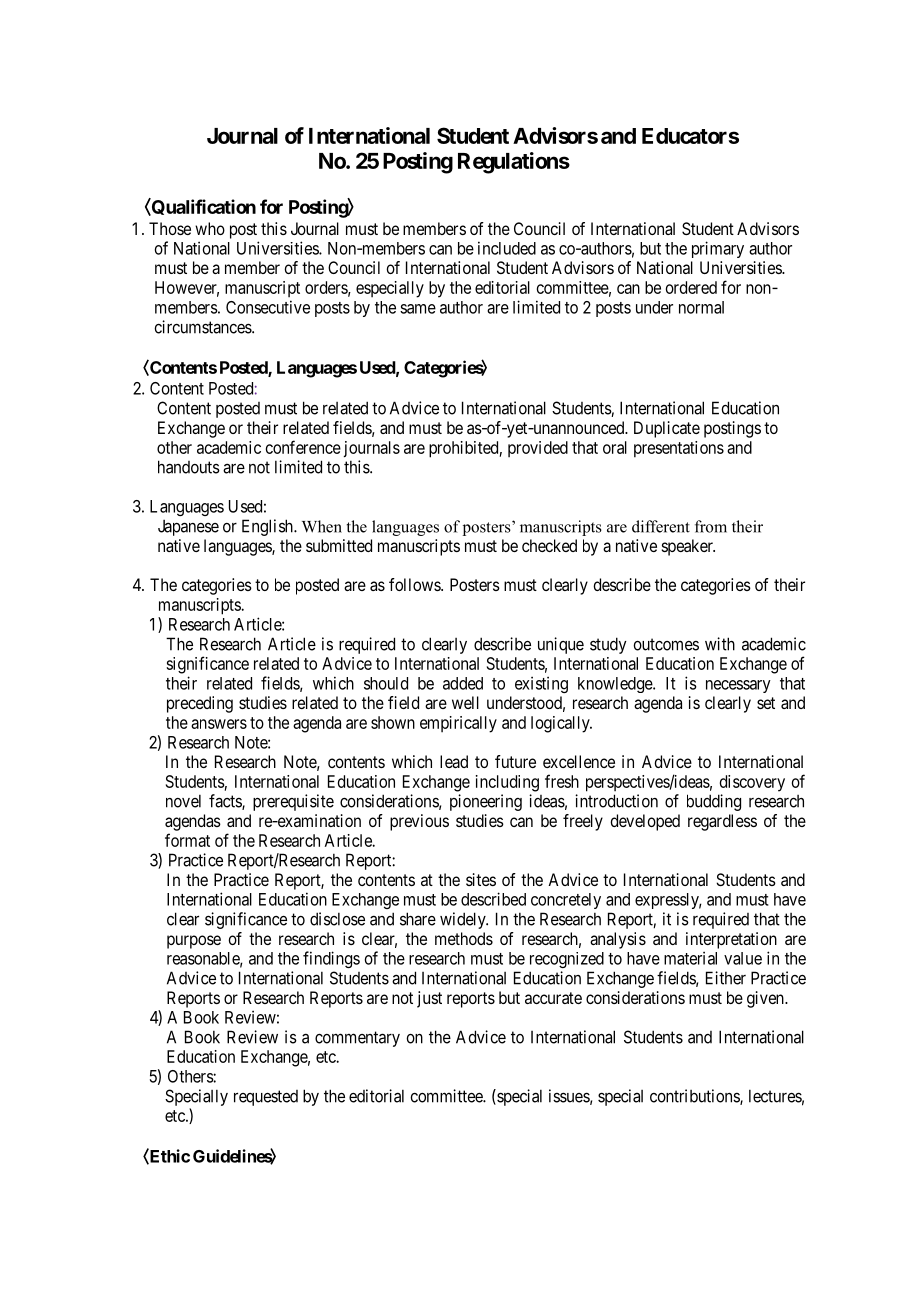 The width and height of the page is (924, 1308). I want to click on checked, so click(549, 545).
